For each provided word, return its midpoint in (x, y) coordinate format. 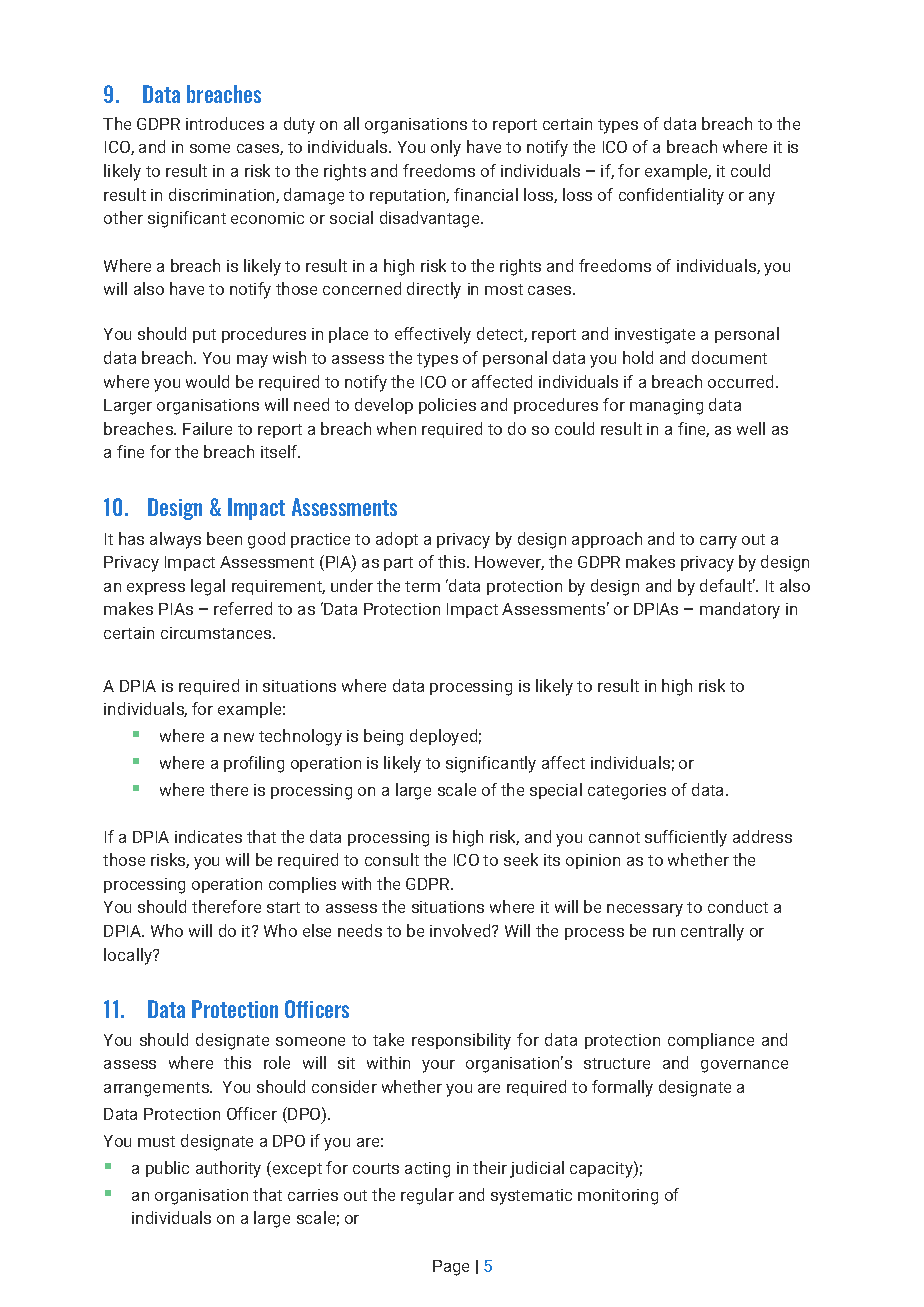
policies (447, 406)
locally (129, 956)
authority (228, 1169)
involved (461, 930)
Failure (207, 428)
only (446, 148)
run (664, 932)
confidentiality (671, 196)
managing (666, 407)
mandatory (740, 610)
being (383, 737)
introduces (225, 123)
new (239, 737)
